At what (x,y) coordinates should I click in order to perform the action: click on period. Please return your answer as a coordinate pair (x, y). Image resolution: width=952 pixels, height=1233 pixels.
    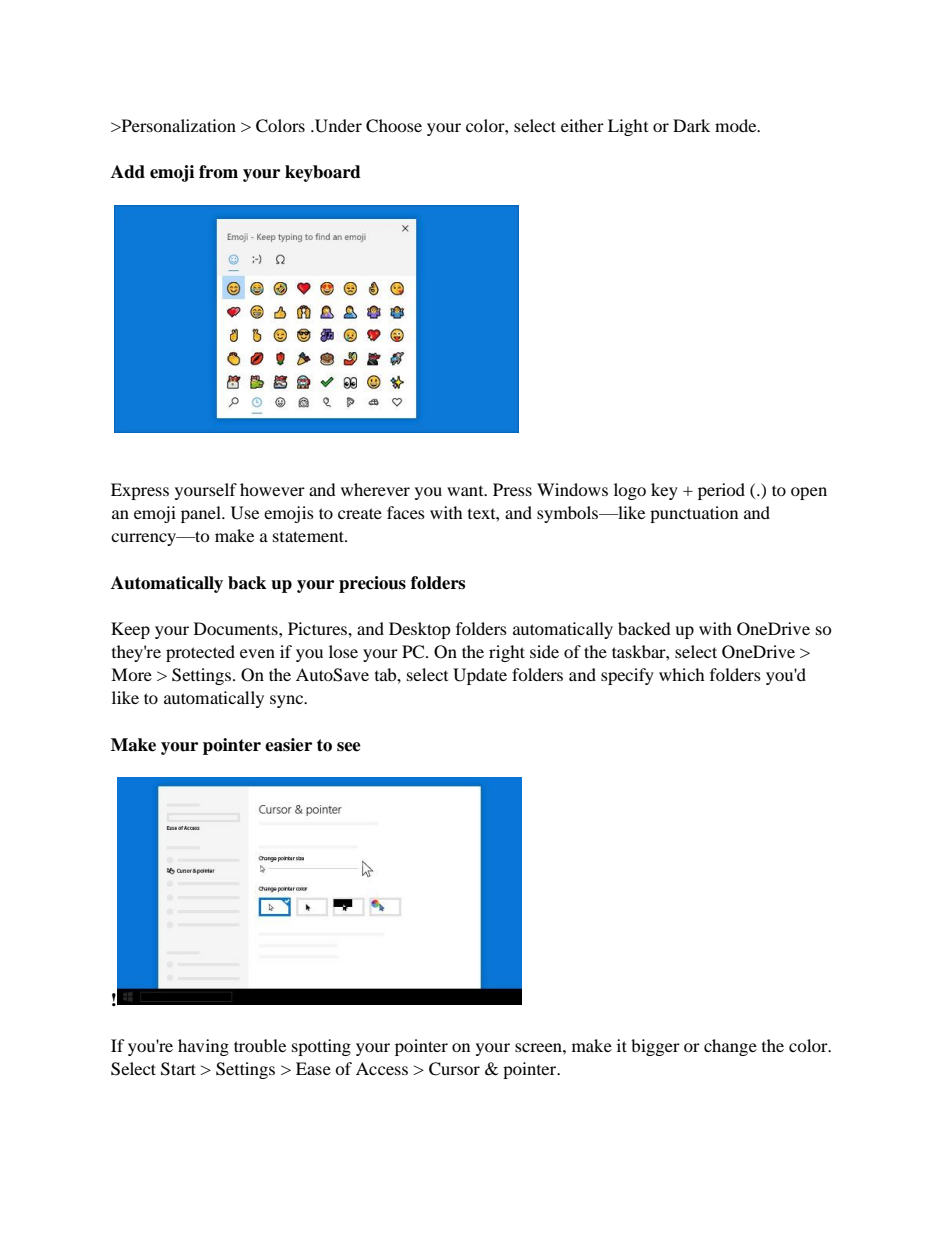
    Looking at the image, I should click on (721, 491).
